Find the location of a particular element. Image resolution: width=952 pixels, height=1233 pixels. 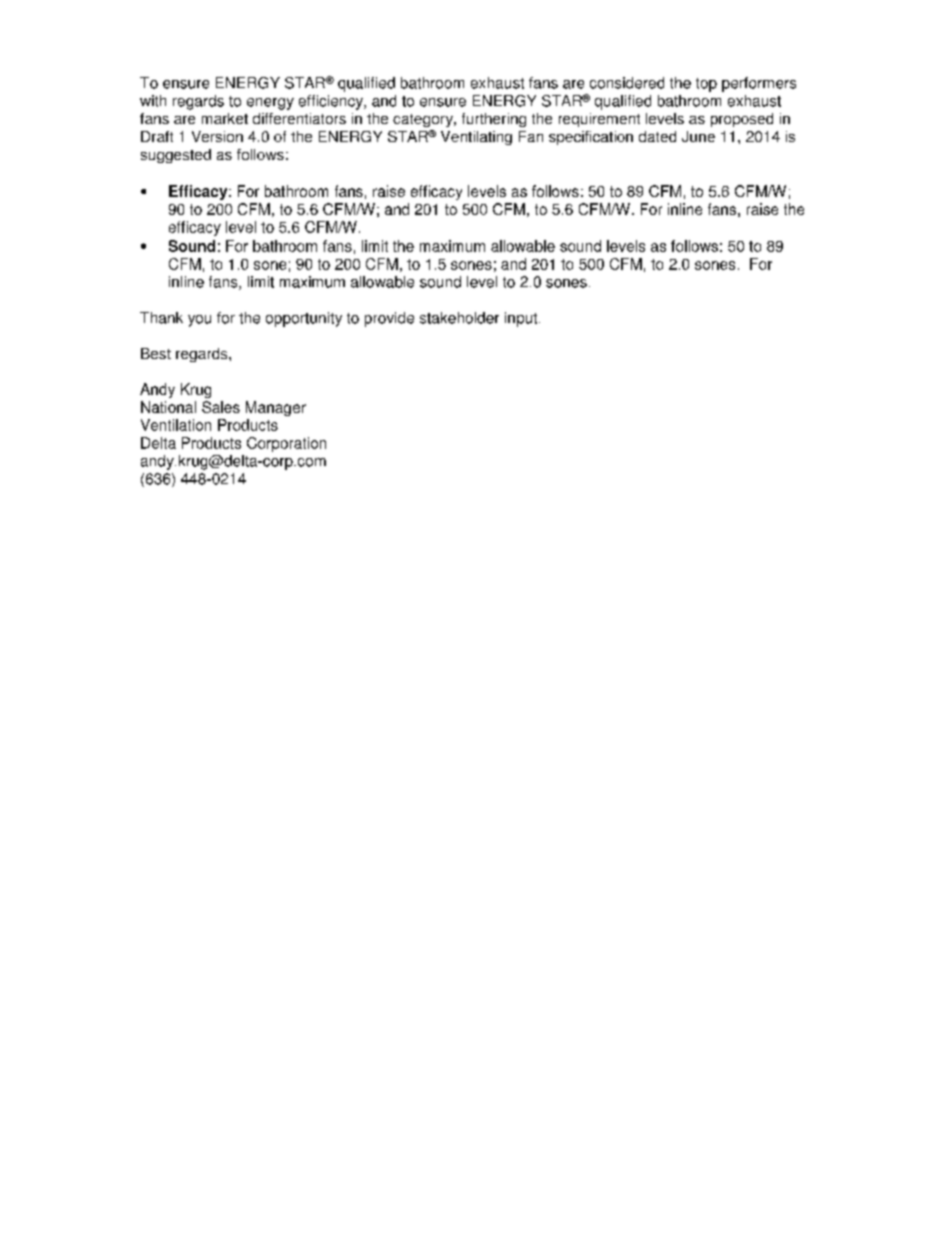

input is located at coordinates (522, 319).
